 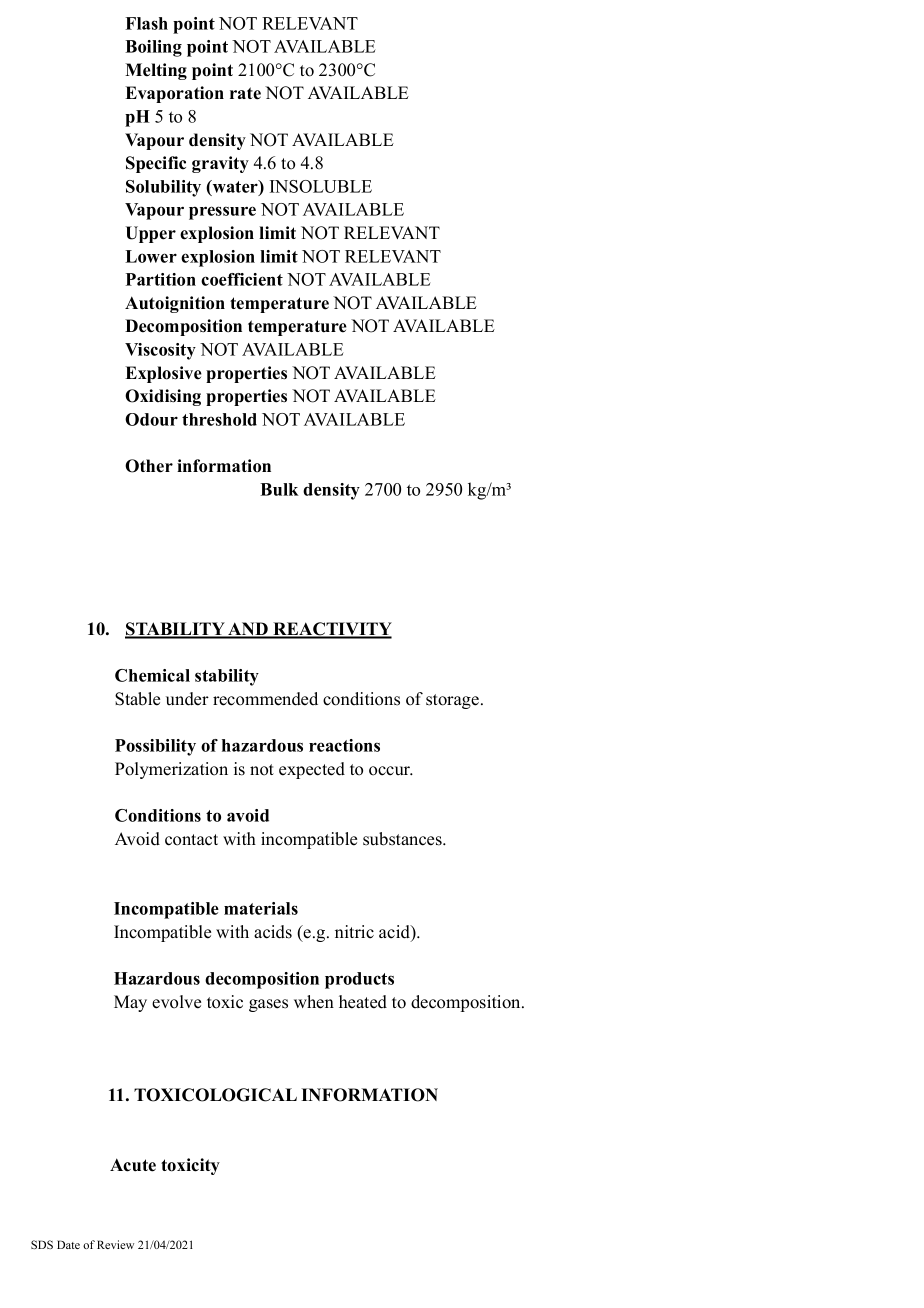 I want to click on INSOLUBLE, so click(x=321, y=186).
